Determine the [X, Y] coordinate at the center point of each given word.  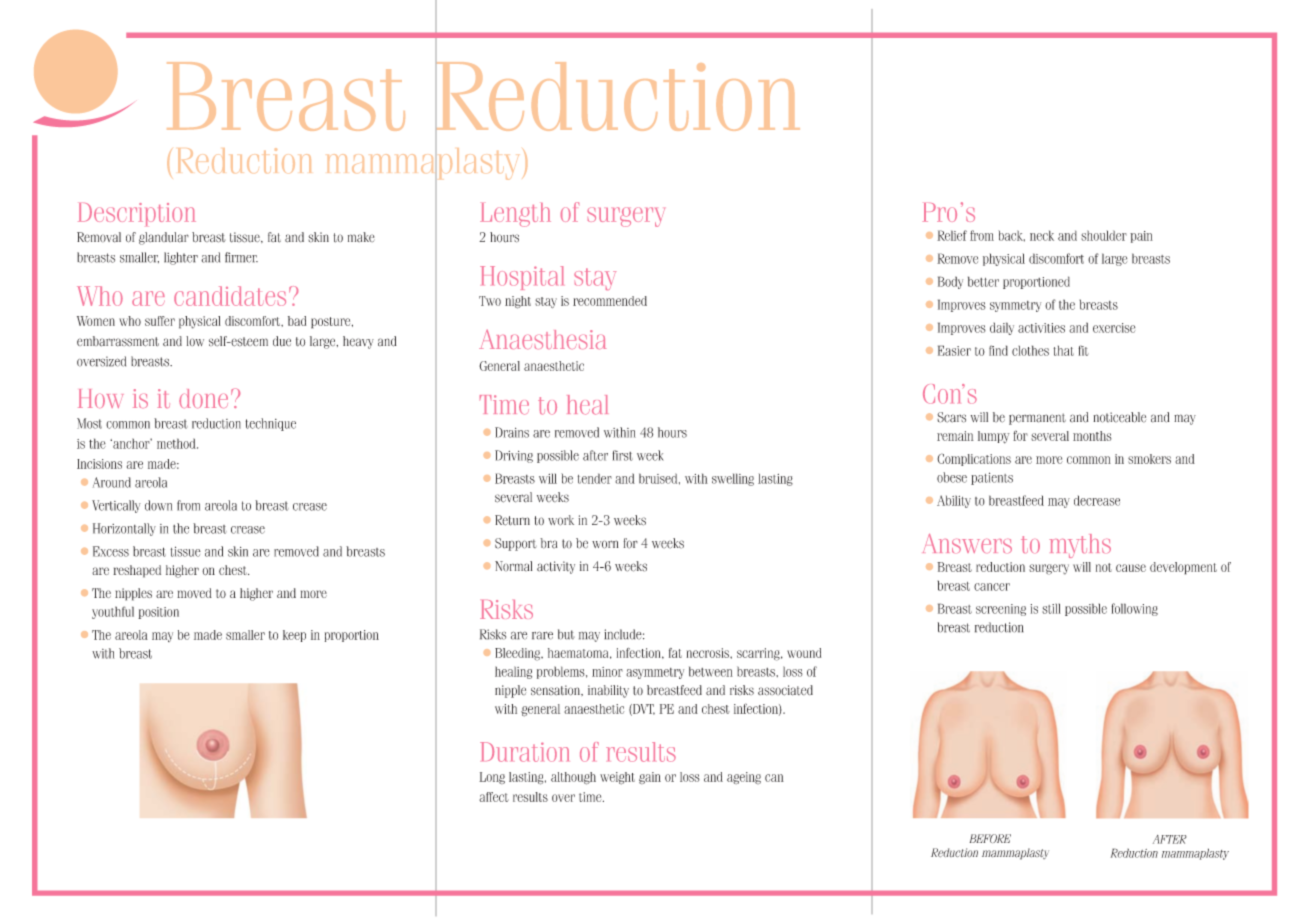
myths [1080, 546]
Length [515, 215]
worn [605, 544]
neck [1042, 235]
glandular [164, 238]
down [158, 505]
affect [494, 797]
